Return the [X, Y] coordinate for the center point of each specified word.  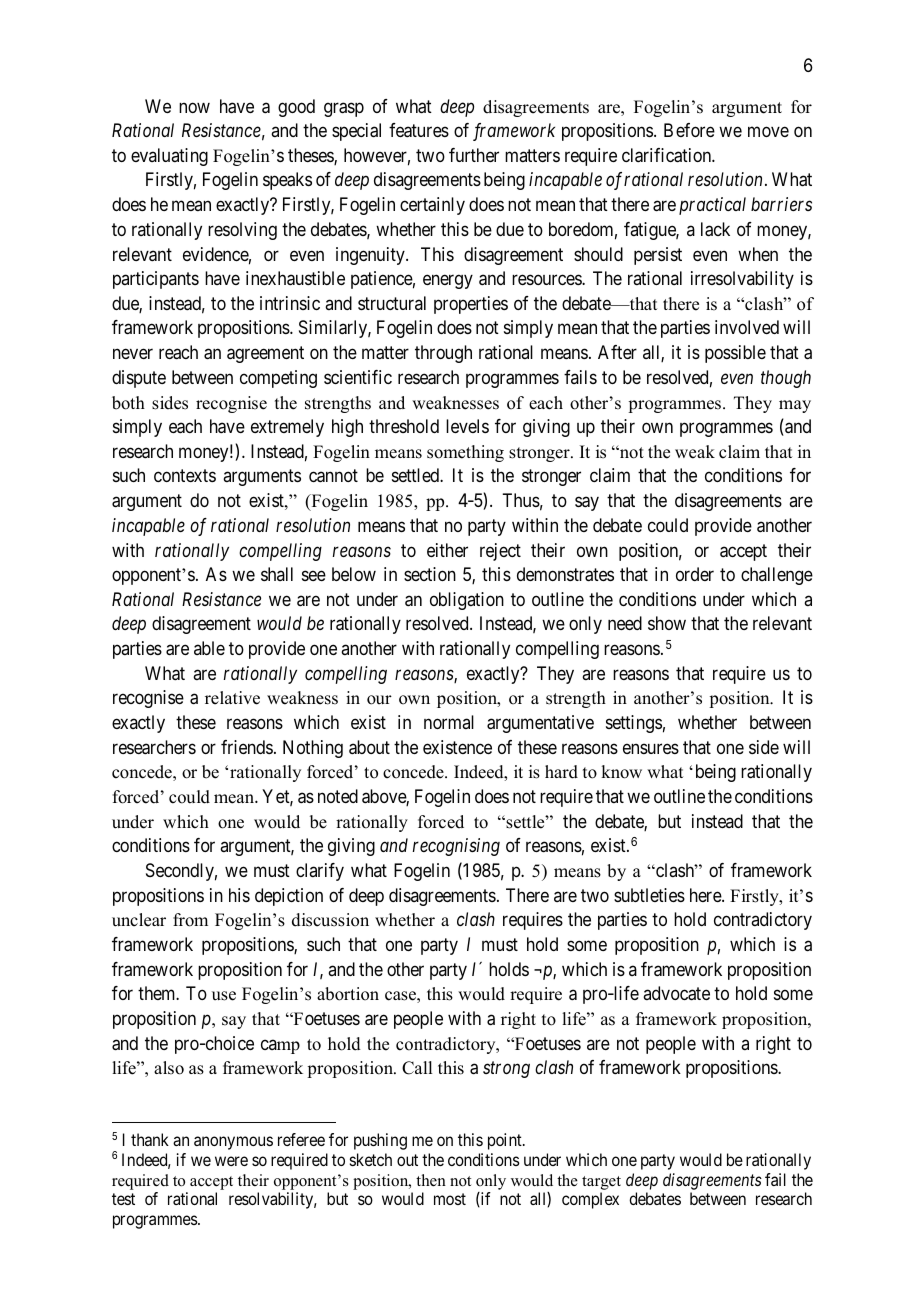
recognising [456, 847]
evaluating [169, 157]
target [601, 1183]
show [667, 623]
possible [735, 354]
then [431, 1180]
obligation [467, 601]
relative [232, 698]
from [190, 920]
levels [467, 426]
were [231, 1161]
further [474, 155]
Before [689, 130]
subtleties [649, 895]
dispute [139, 379]
